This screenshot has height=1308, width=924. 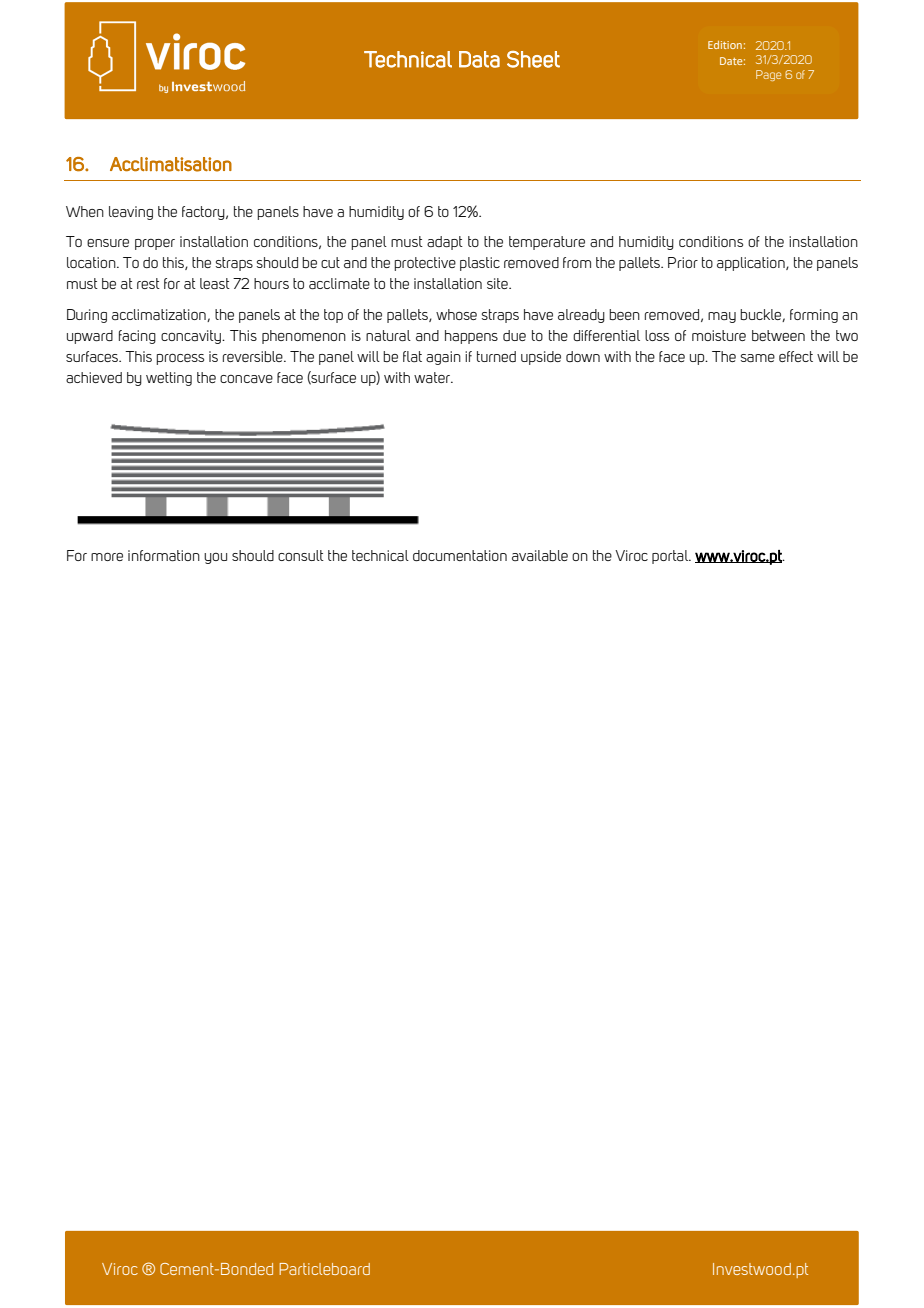 I want to click on Data, so click(x=479, y=59).
